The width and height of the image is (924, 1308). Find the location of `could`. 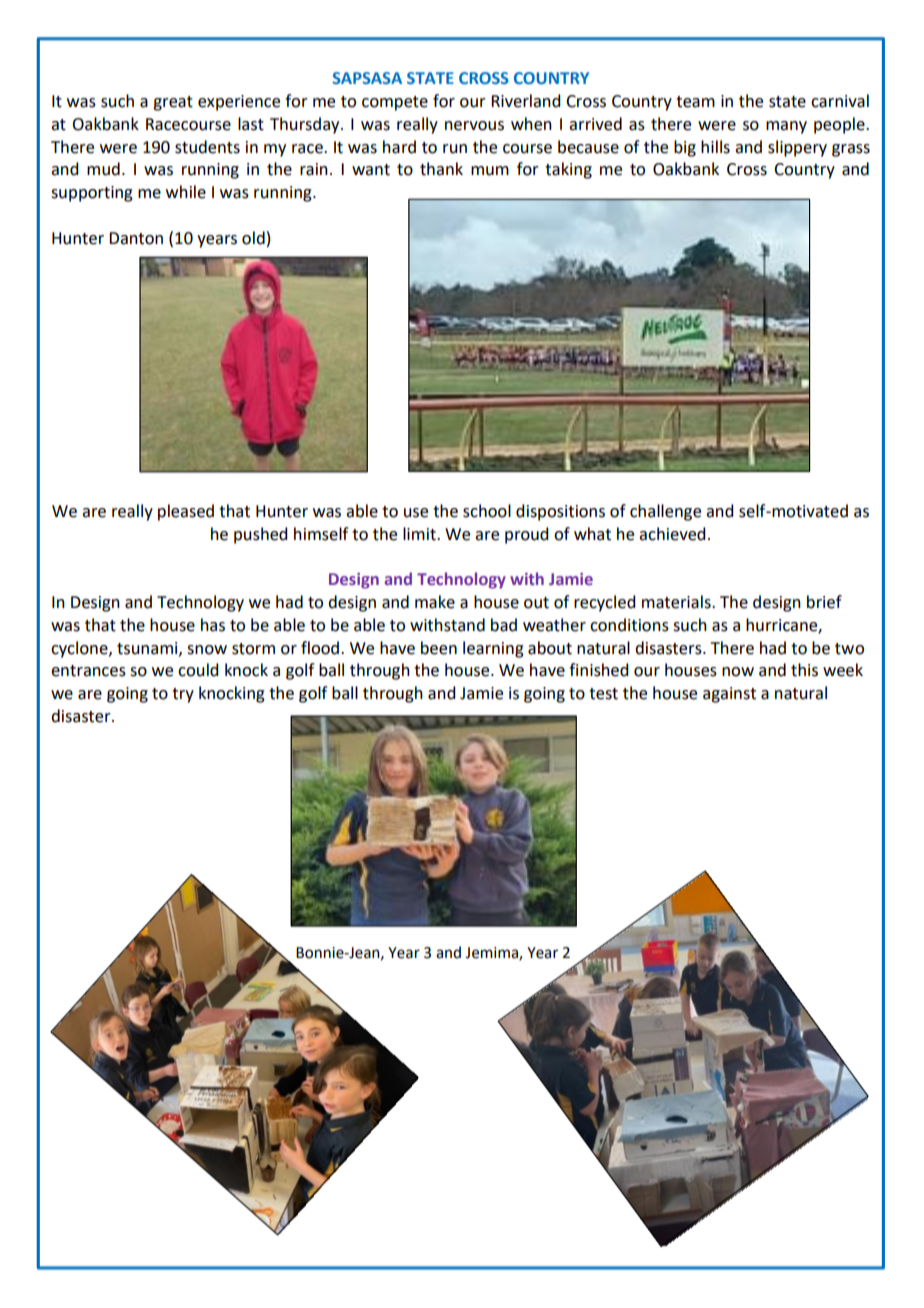

could is located at coordinates (198, 670).
